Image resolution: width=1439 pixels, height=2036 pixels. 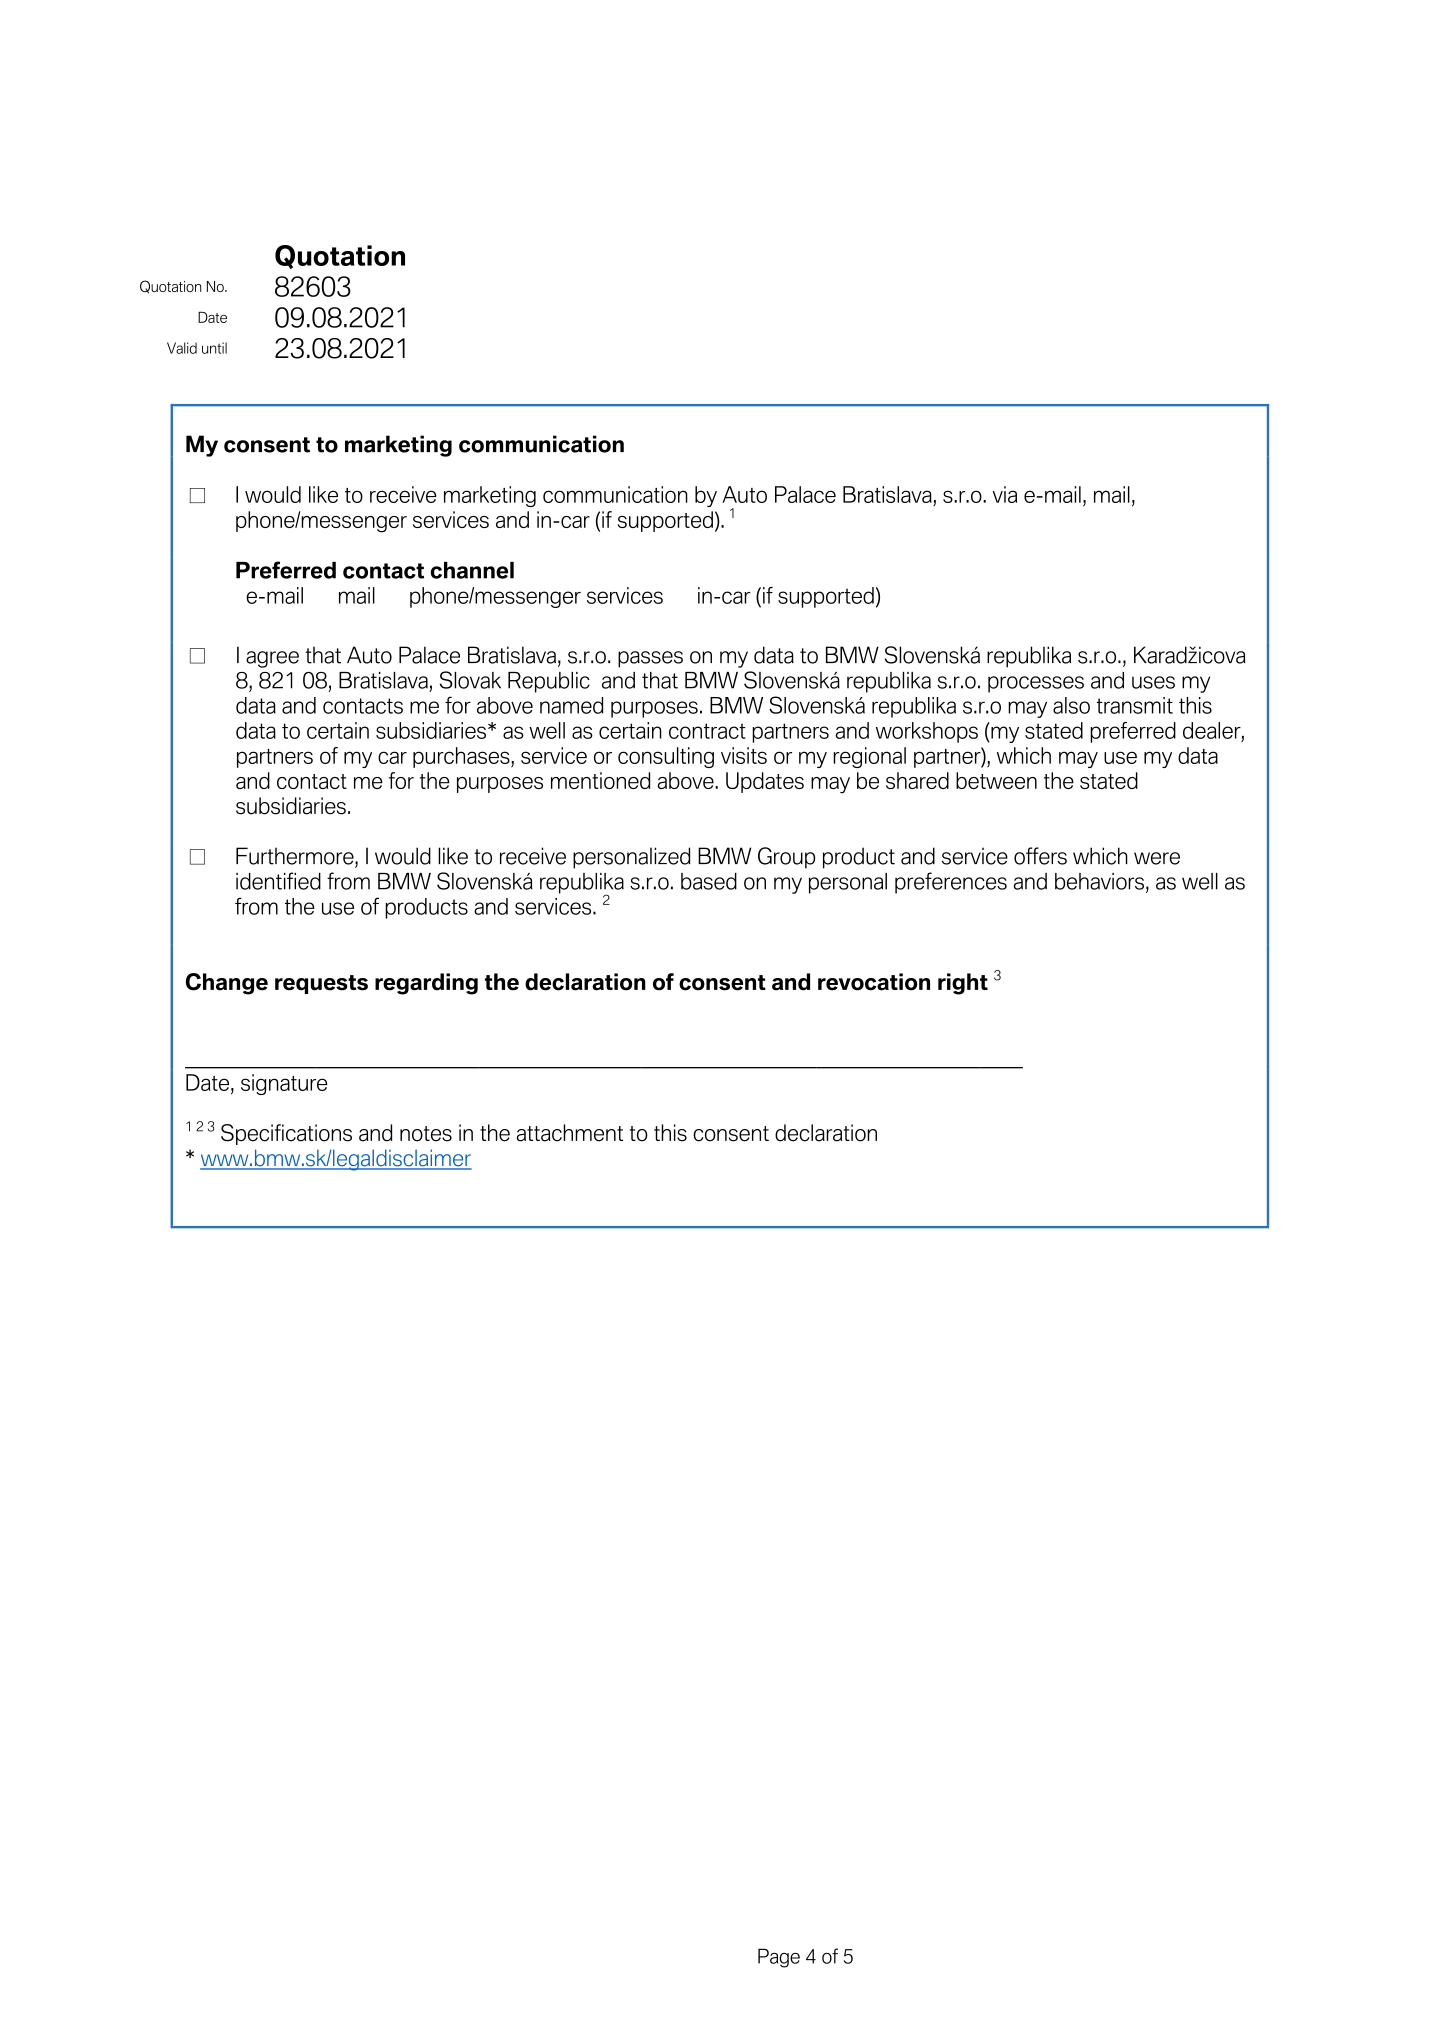 I want to click on notes, so click(x=426, y=1134).
